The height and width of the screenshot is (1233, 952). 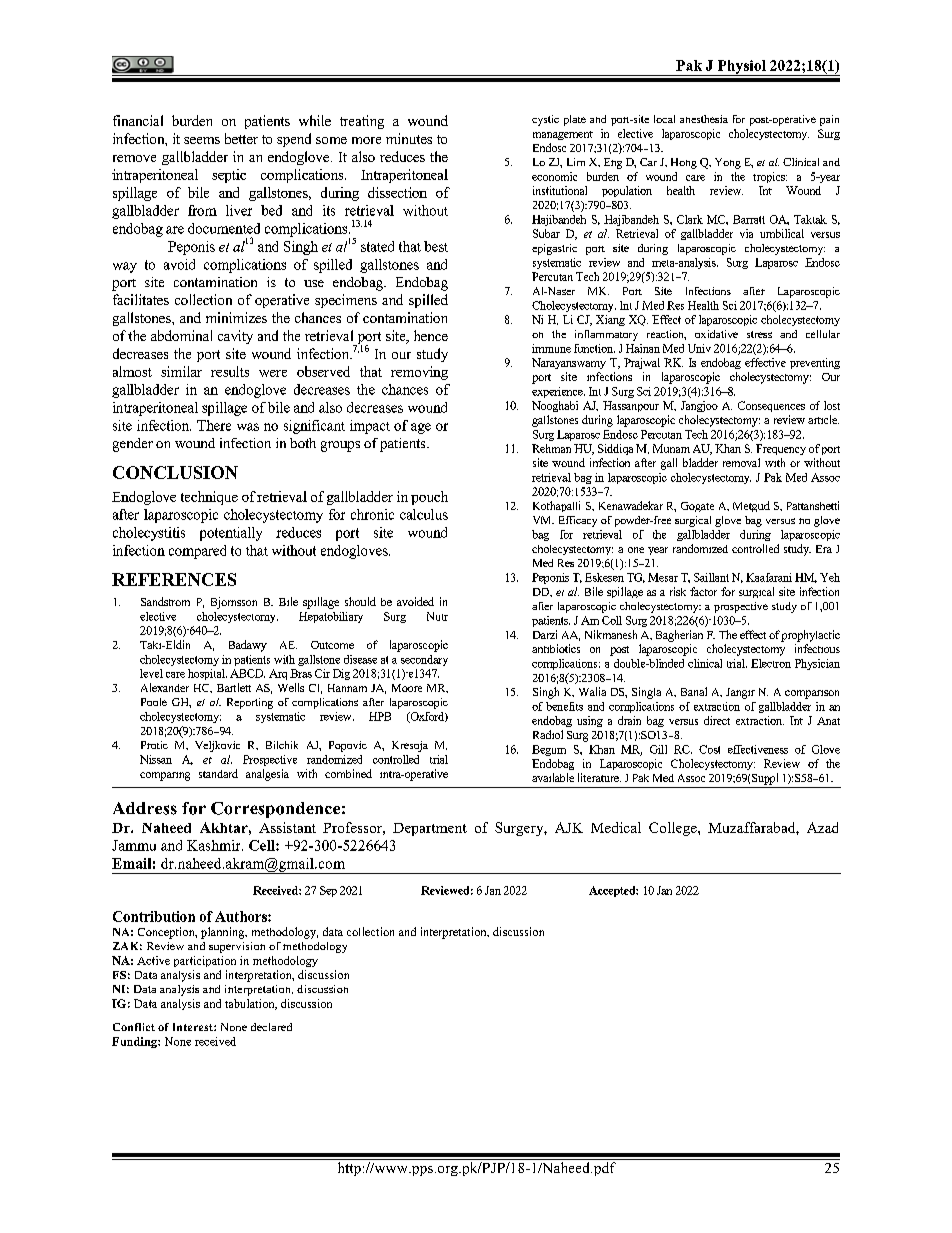 I want to click on factor, so click(x=703, y=591).
